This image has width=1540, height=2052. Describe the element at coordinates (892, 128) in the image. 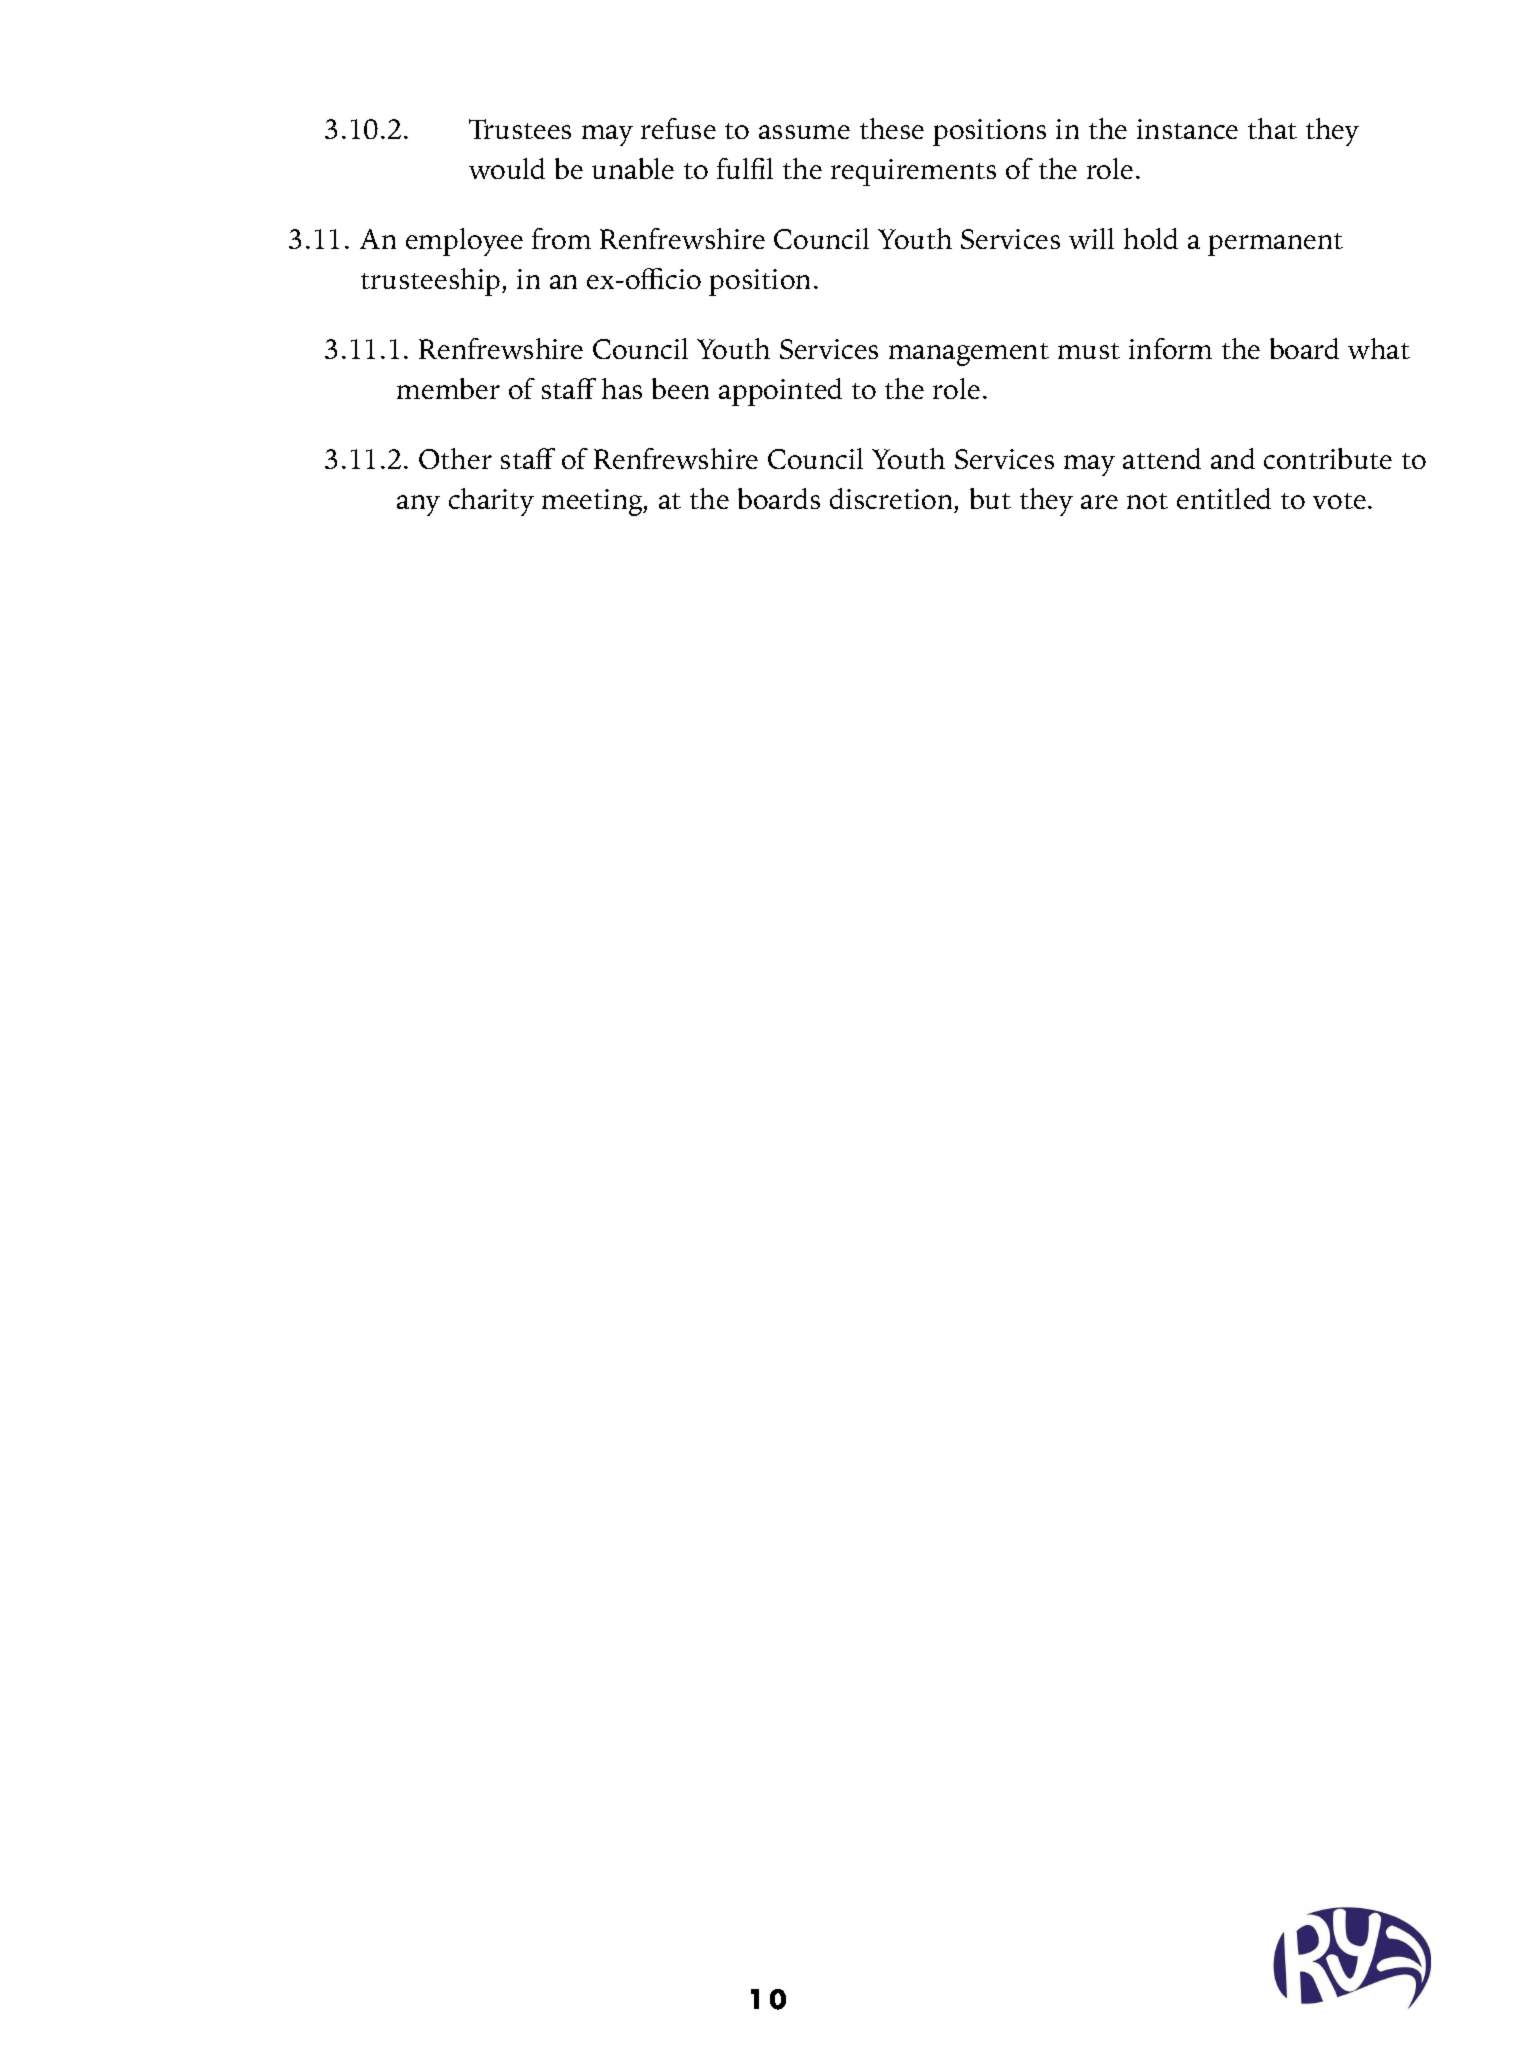

I see `these` at that location.
